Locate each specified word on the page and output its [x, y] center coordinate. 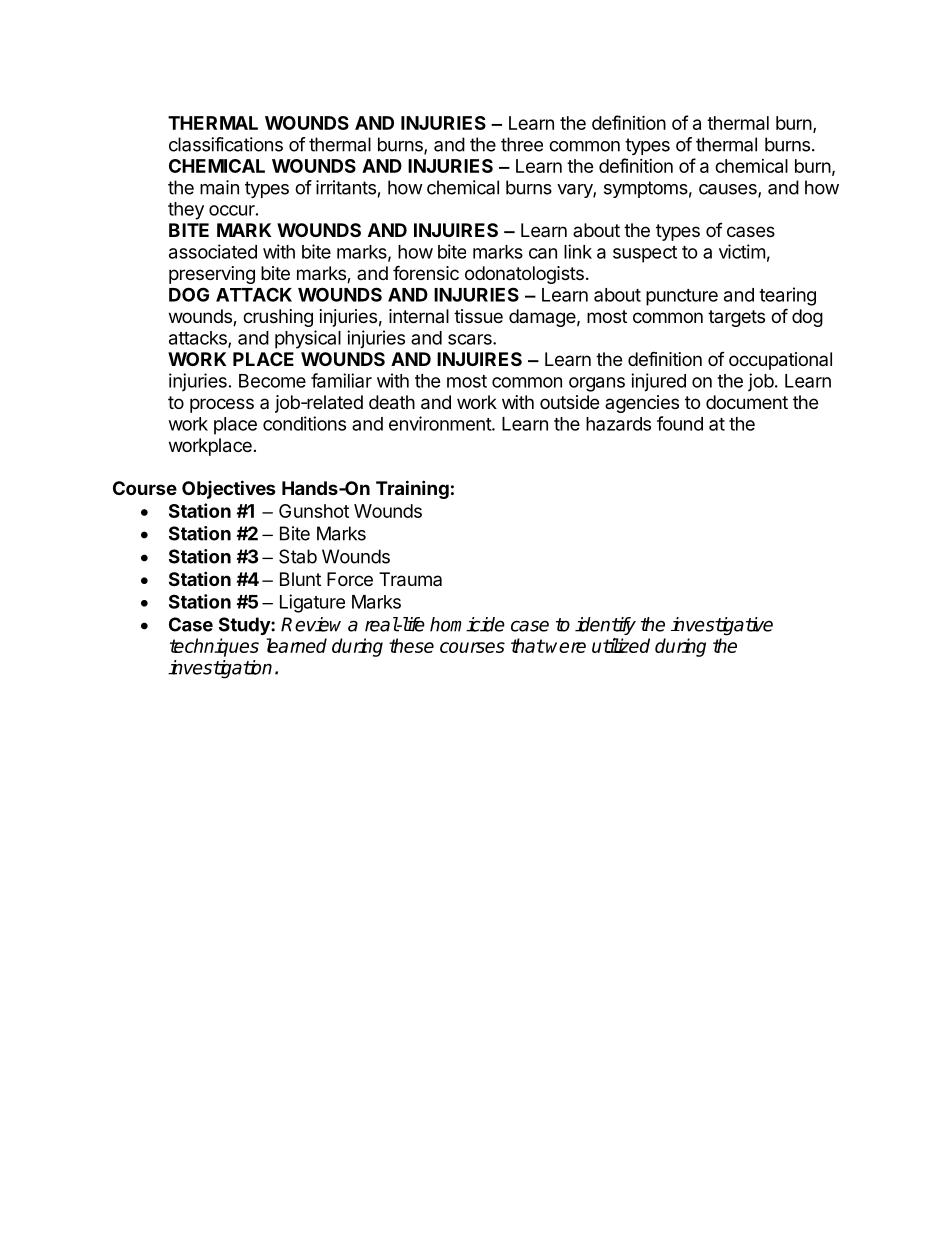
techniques [214, 647]
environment [441, 423]
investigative [722, 626]
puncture [682, 297]
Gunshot [314, 511]
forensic [426, 272]
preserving [212, 275]
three [522, 144]
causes [729, 190]
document [747, 402]
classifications [226, 144]
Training [412, 489]
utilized [621, 645]
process [222, 405]
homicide [467, 624]
